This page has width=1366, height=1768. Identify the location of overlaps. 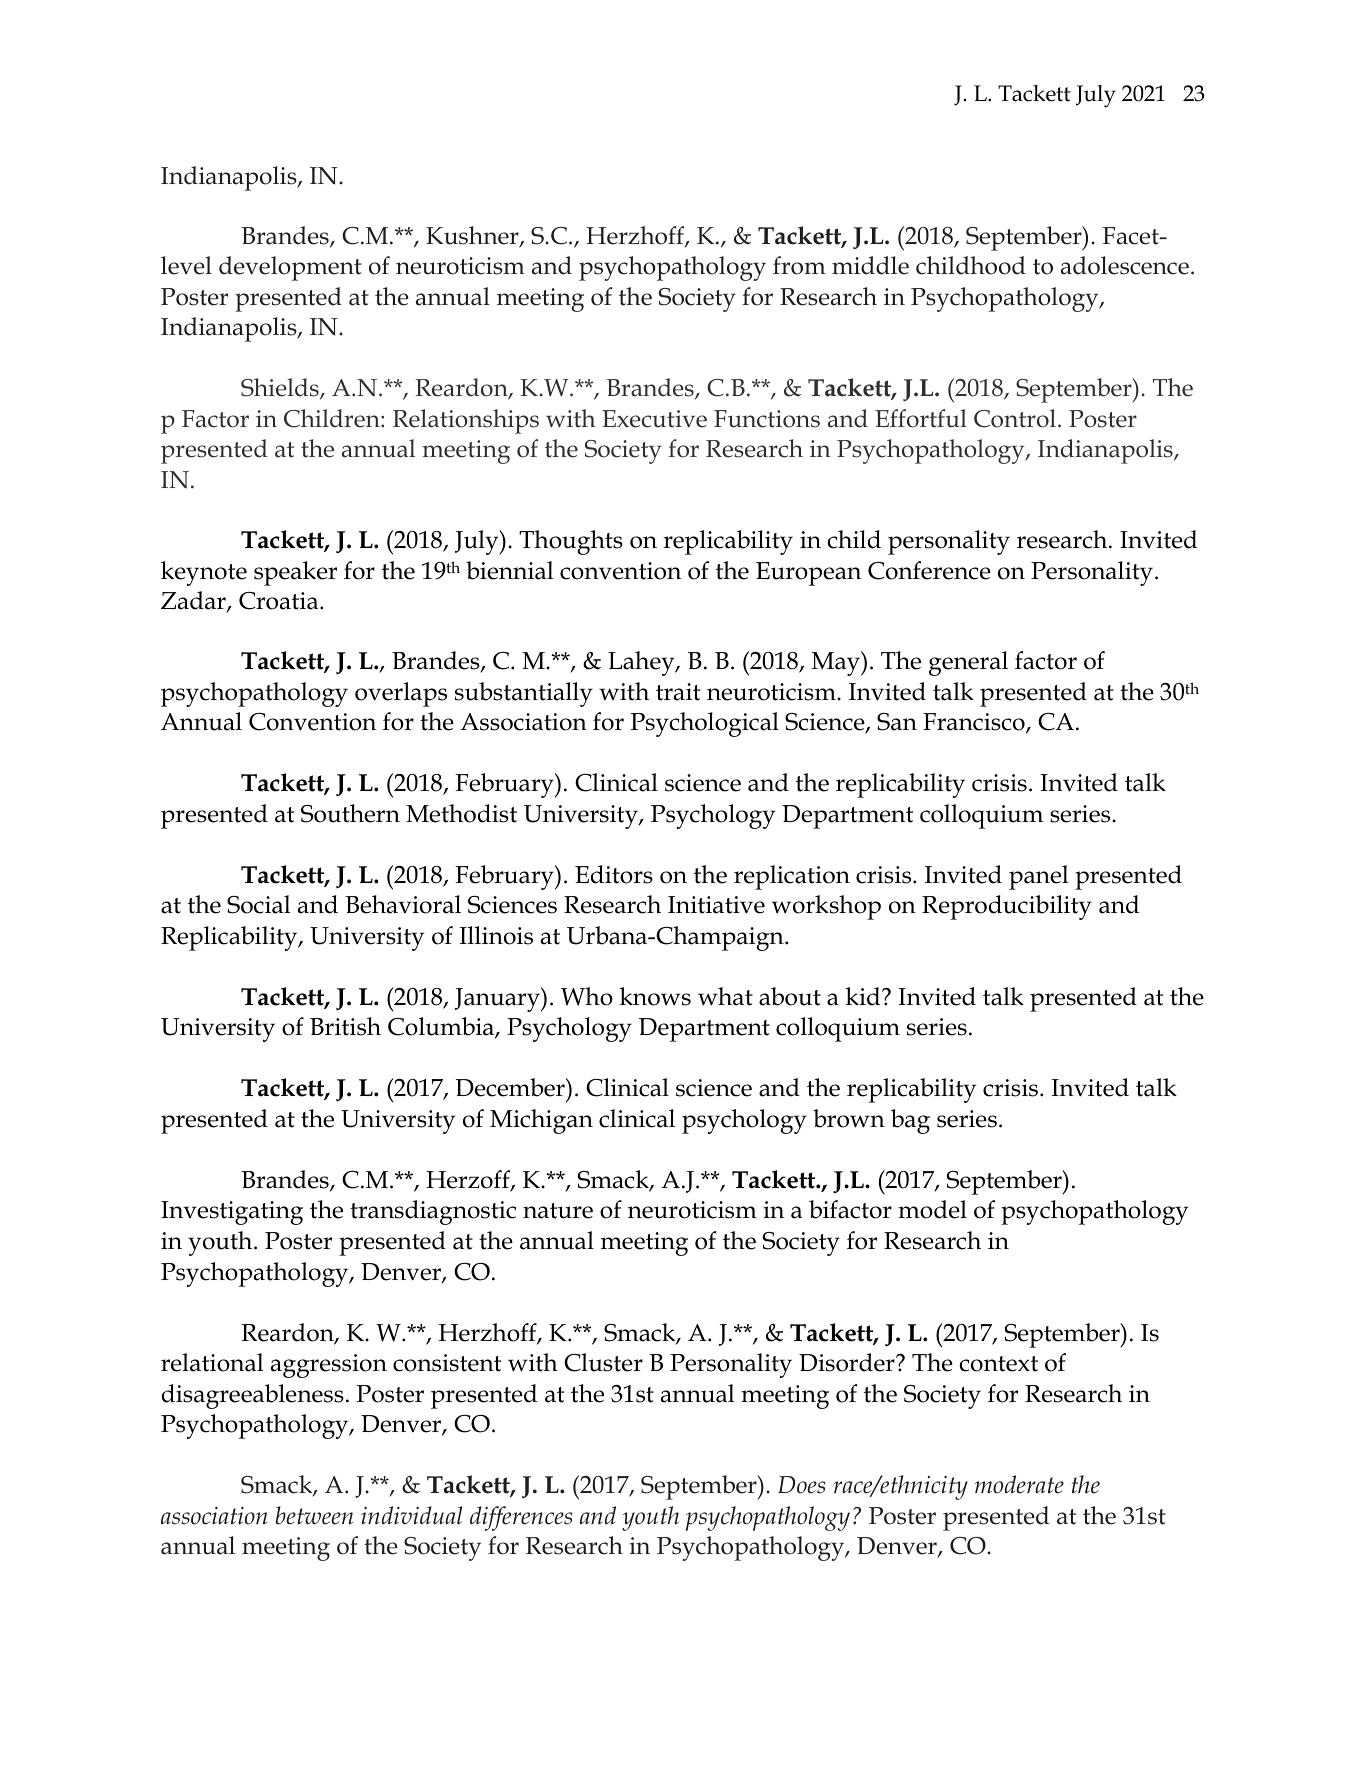
(401, 694).
